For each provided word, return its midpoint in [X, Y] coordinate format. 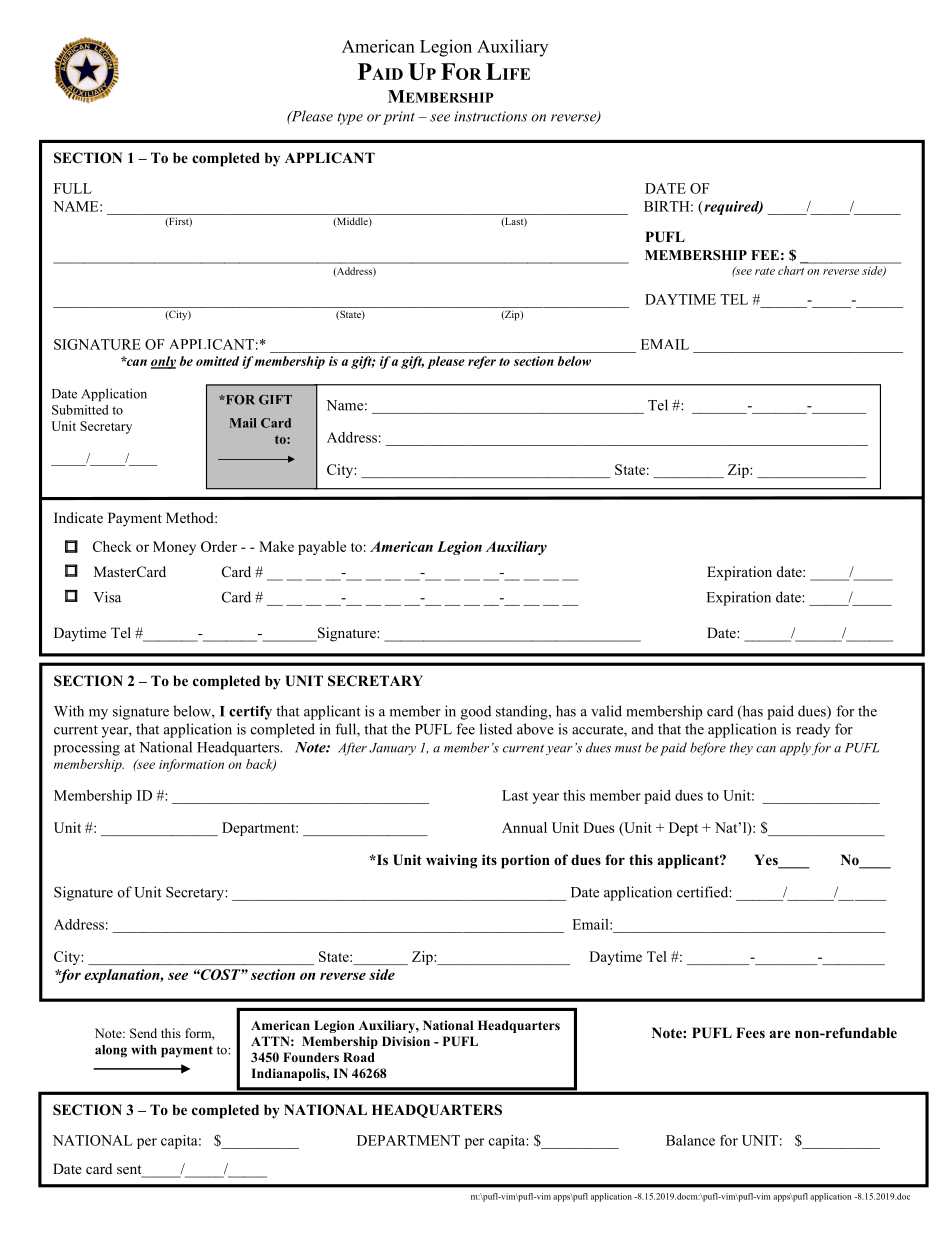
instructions [490, 116]
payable [322, 548]
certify [250, 712]
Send [143, 1033]
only [163, 362]
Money [174, 548]
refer [482, 362]
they [741, 748]
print [399, 118]
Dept [683, 829]
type [350, 118]
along [111, 1051]
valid [606, 711]
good [476, 712]
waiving [451, 861]
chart [791, 270]
